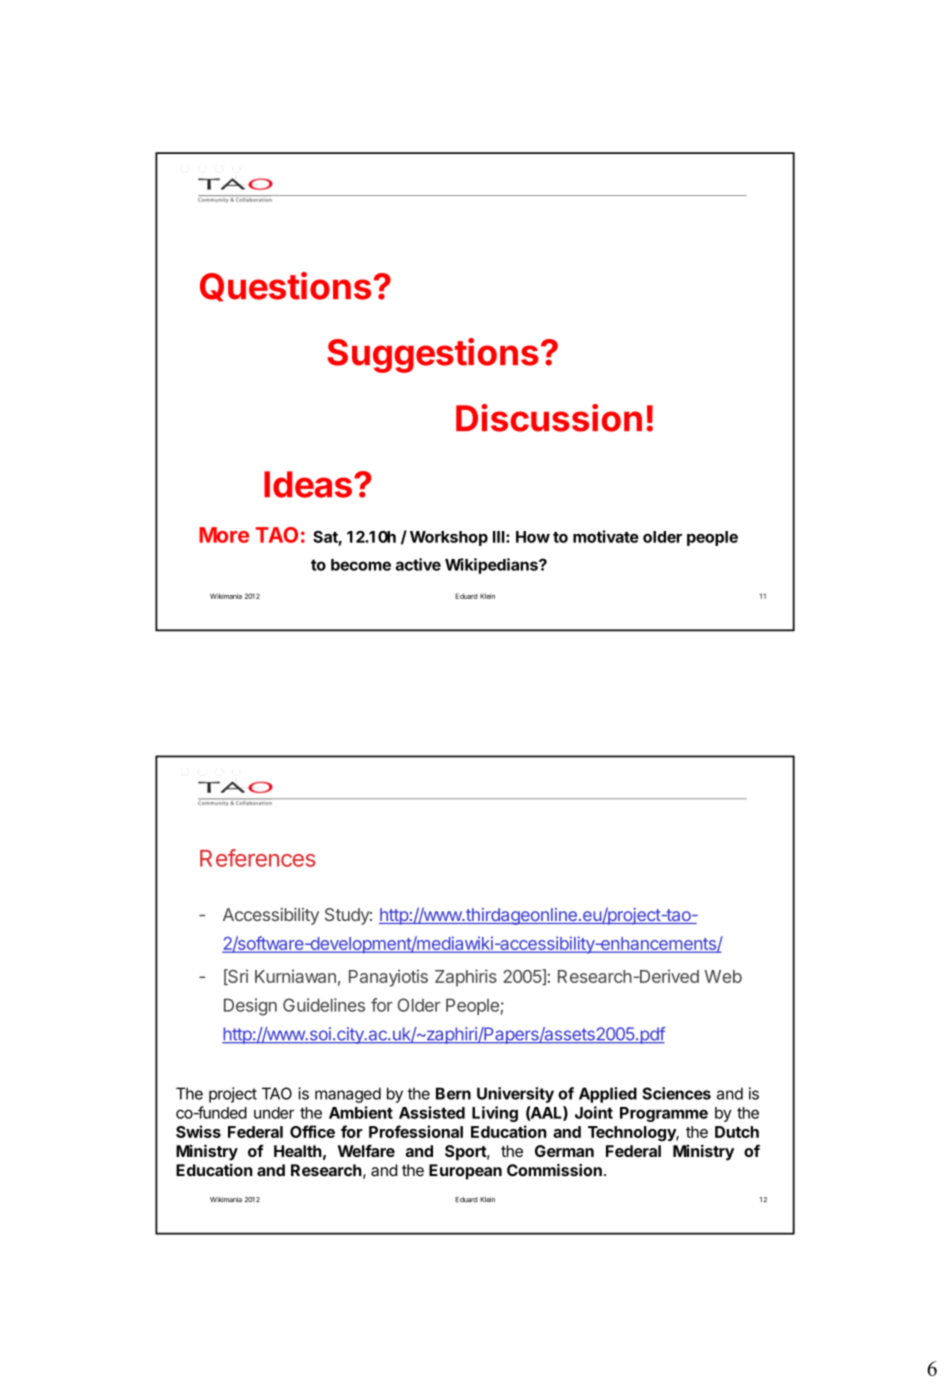 The height and width of the screenshot is (1387, 950). Describe the element at coordinates (258, 858) in the screenshot. I see `References` at that location.
